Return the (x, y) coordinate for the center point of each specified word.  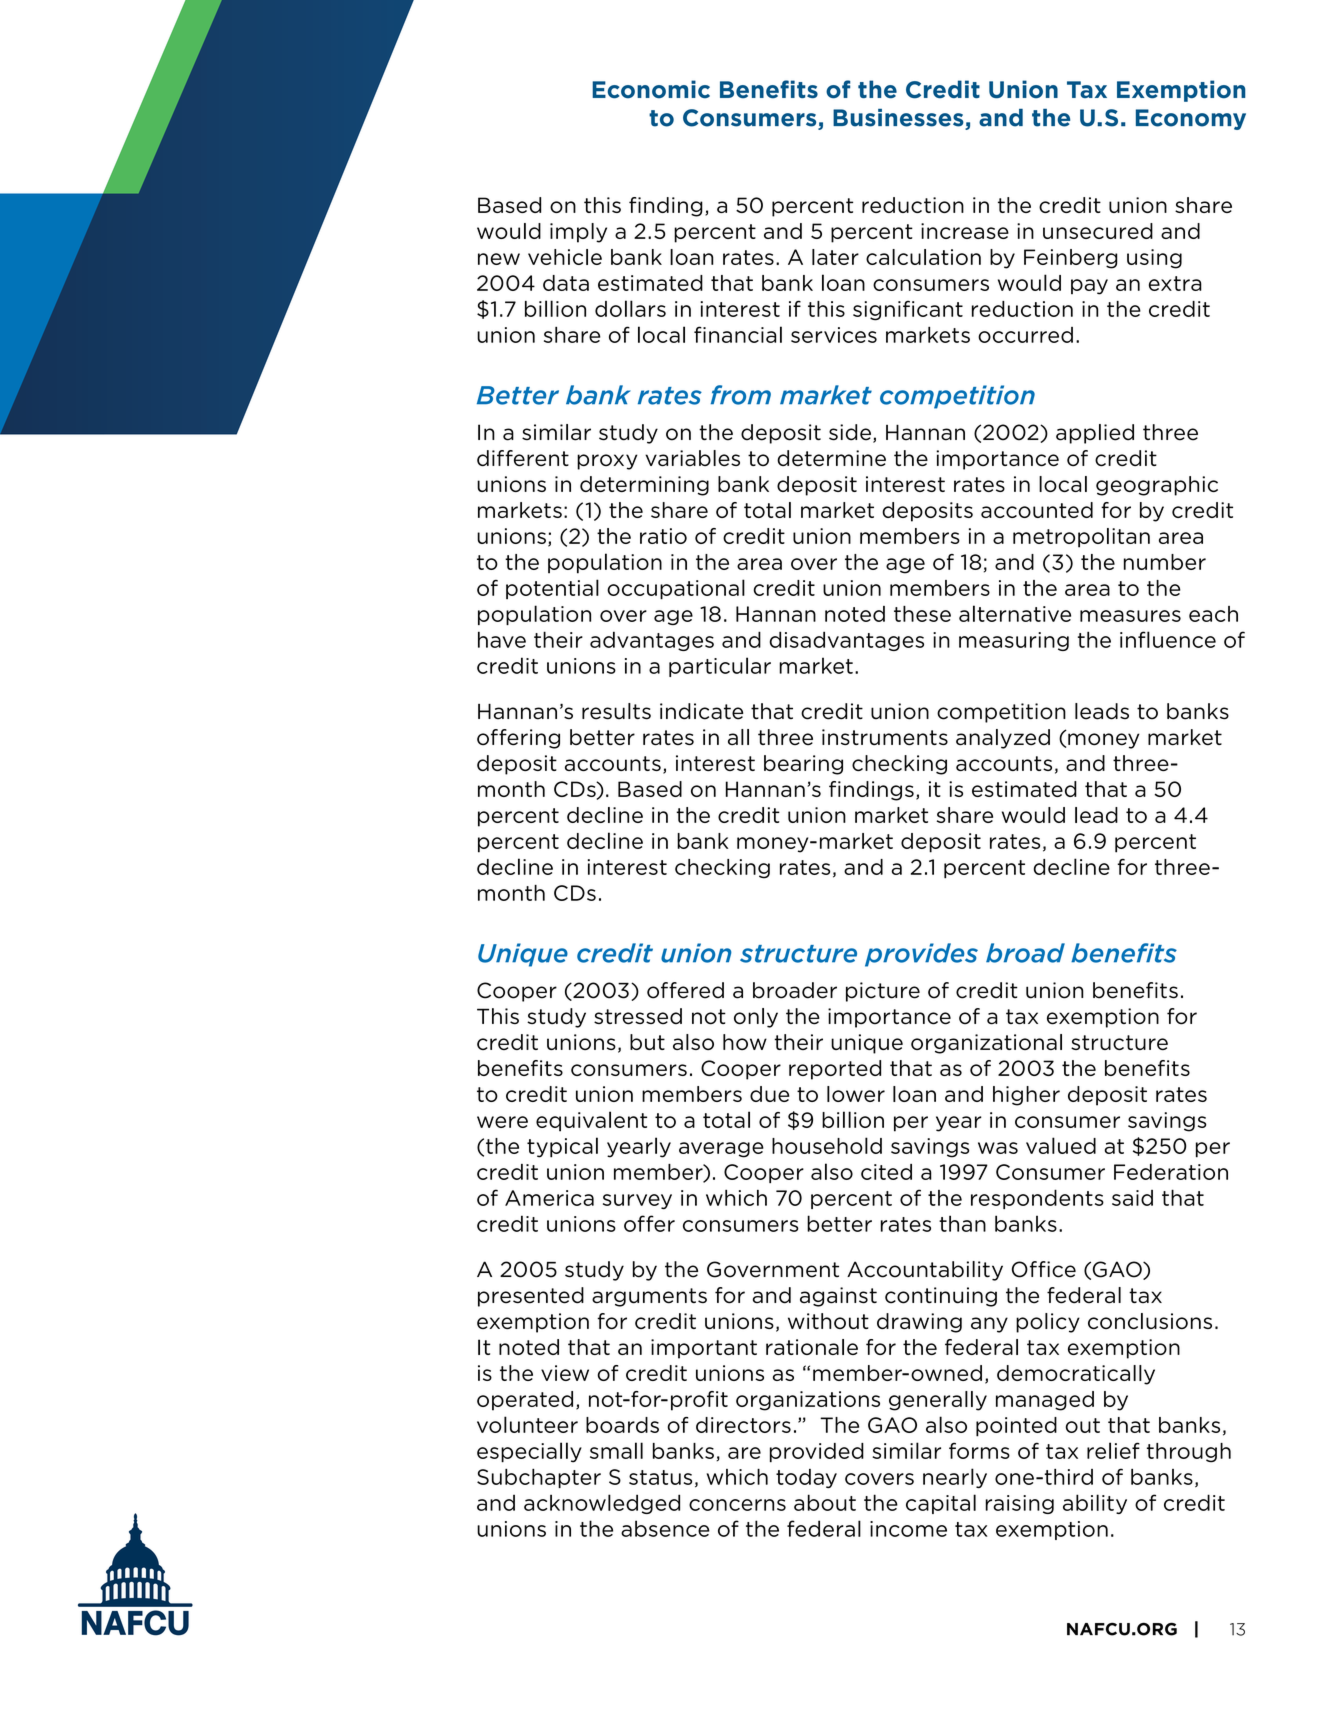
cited (886, 1172)
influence (1168, 639)
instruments (885, 737)
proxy (607, 462)
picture (883, 992)
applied (1095, 434)
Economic (651, 89)
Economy (1191, 119)
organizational (986, 1044)
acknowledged (602, 1504)
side (850, 432)
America (549, 1198)
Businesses (899, 119)
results (616, 711)
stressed (638, 1016)
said (1132, 1198)
